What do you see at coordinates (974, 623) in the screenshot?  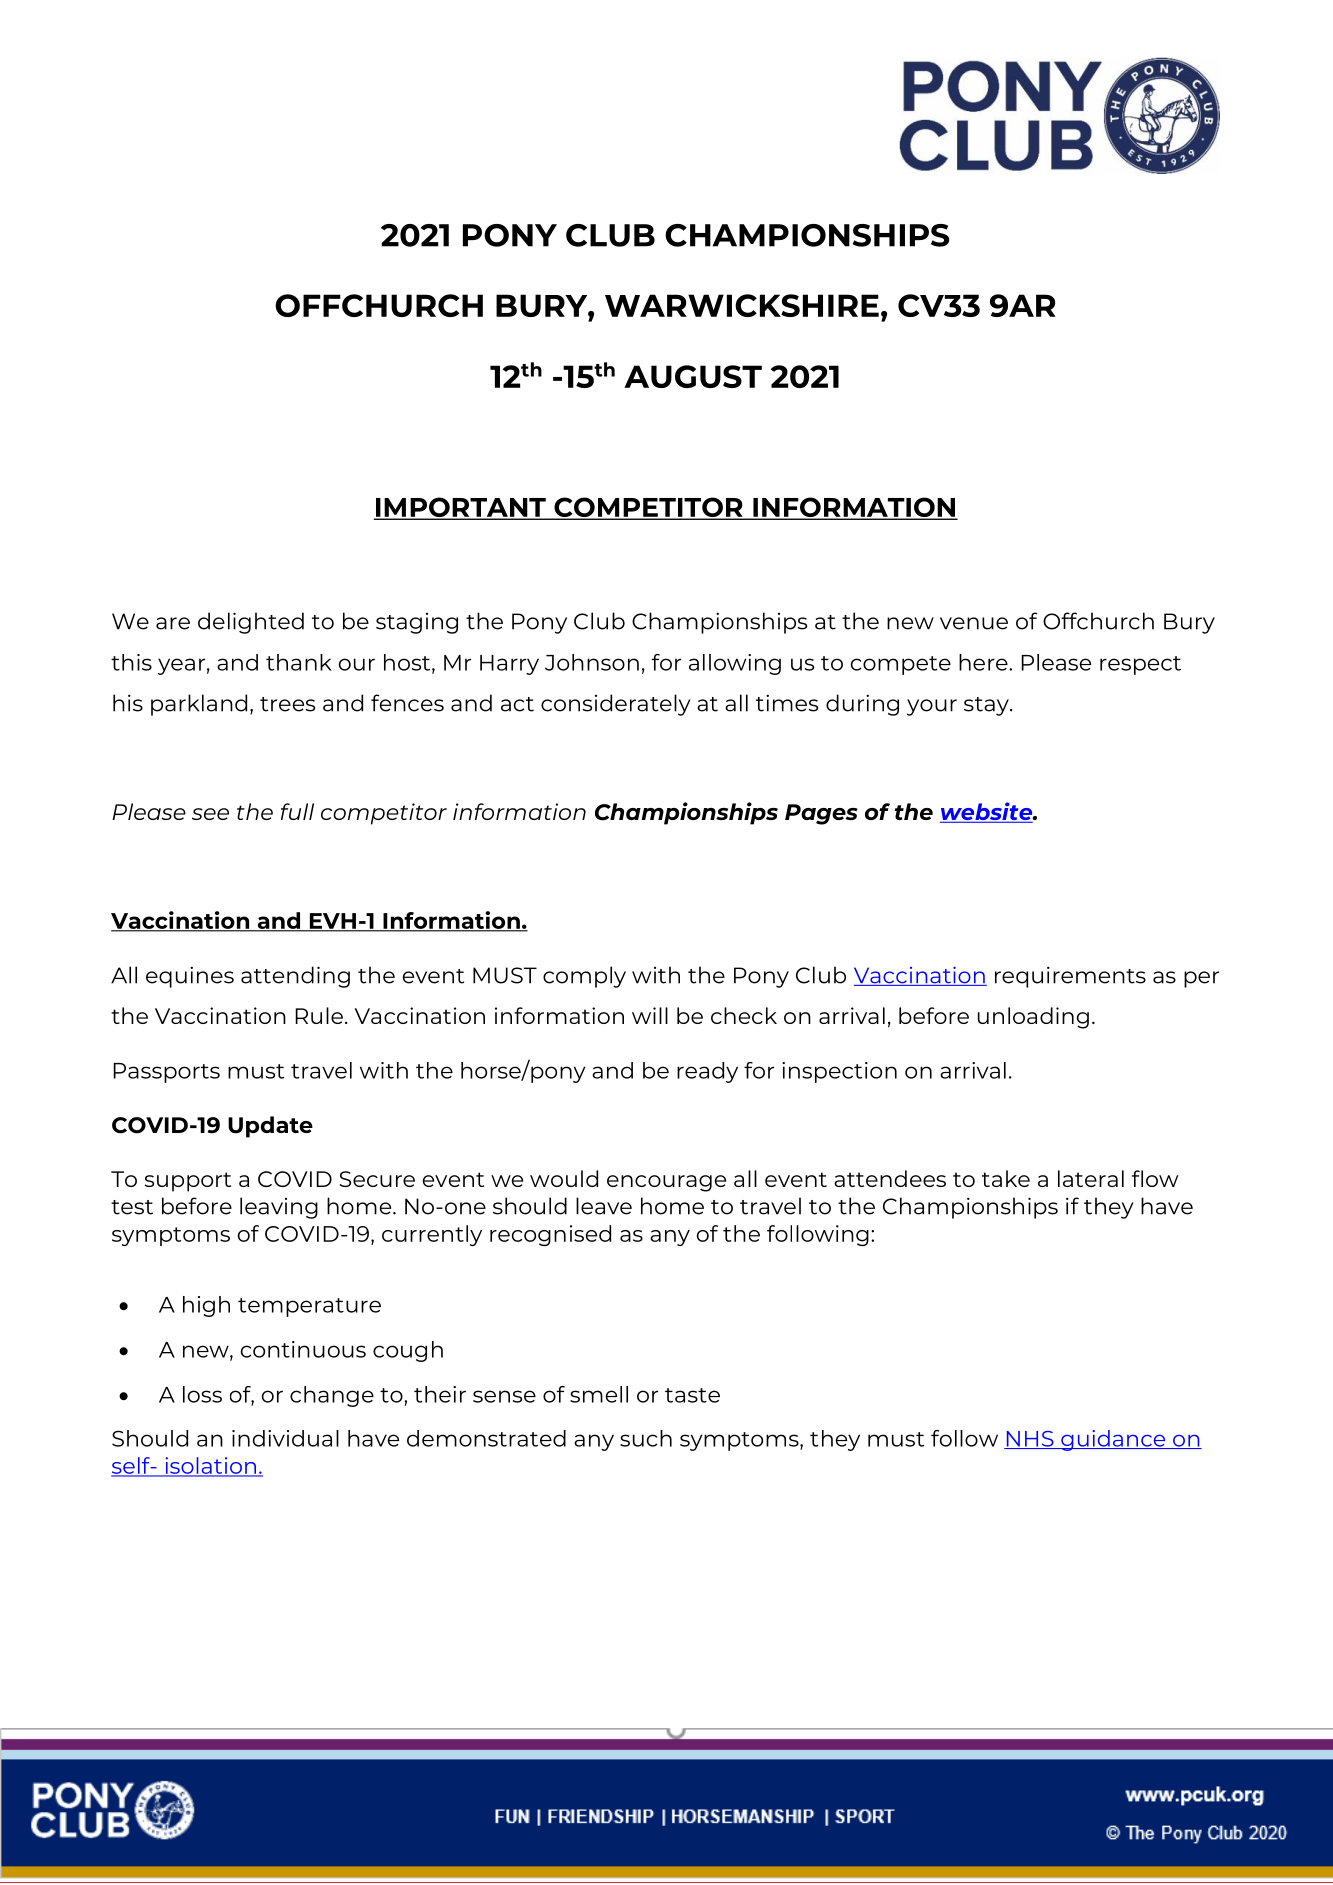 I see `venue` at bounding box center [974, 623].
